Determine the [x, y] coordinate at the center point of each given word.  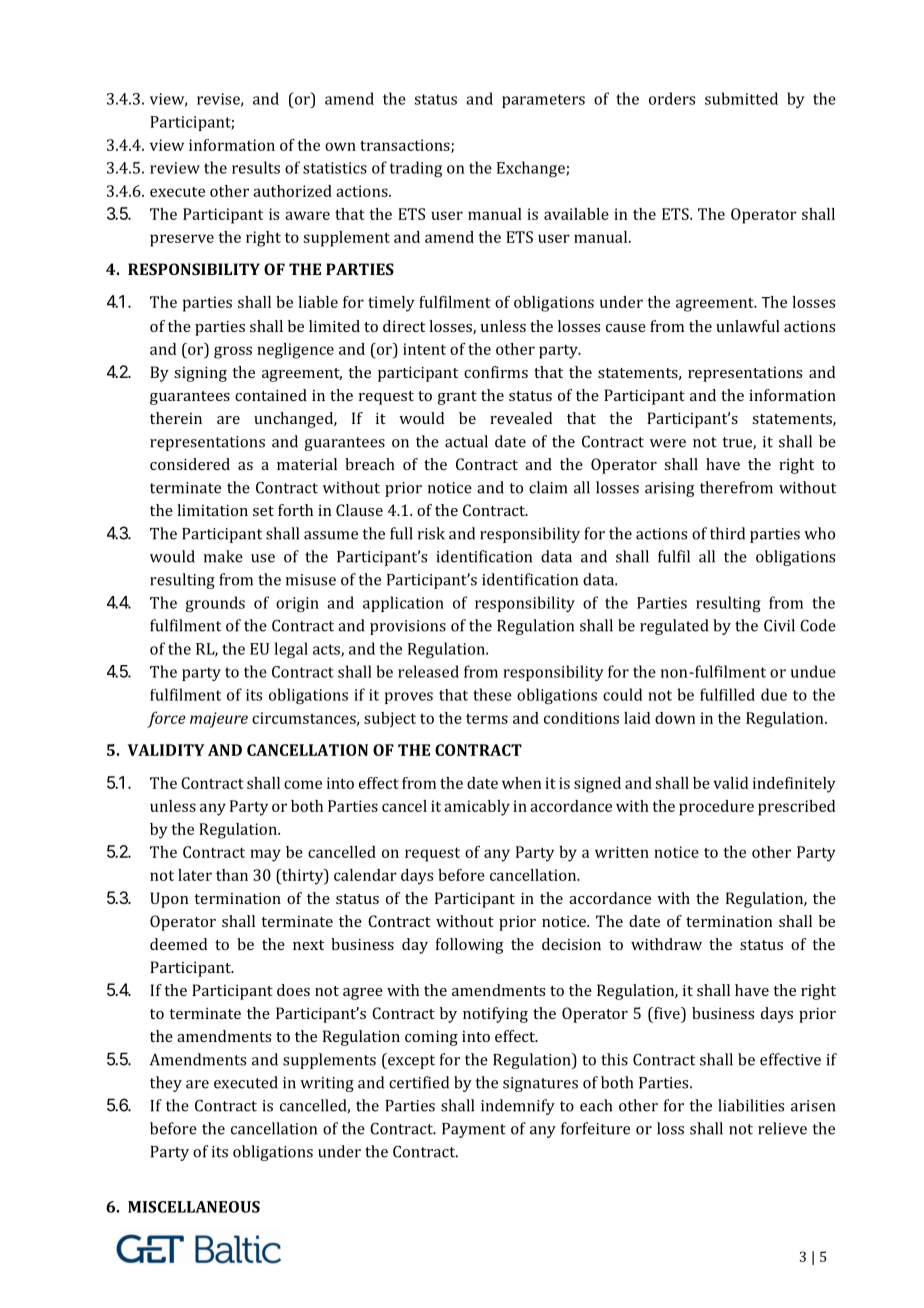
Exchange [532, 169]
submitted [741, 98]
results [256, 167]
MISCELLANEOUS [194, 1207]
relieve [782, 1128]
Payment [474, 1130]
